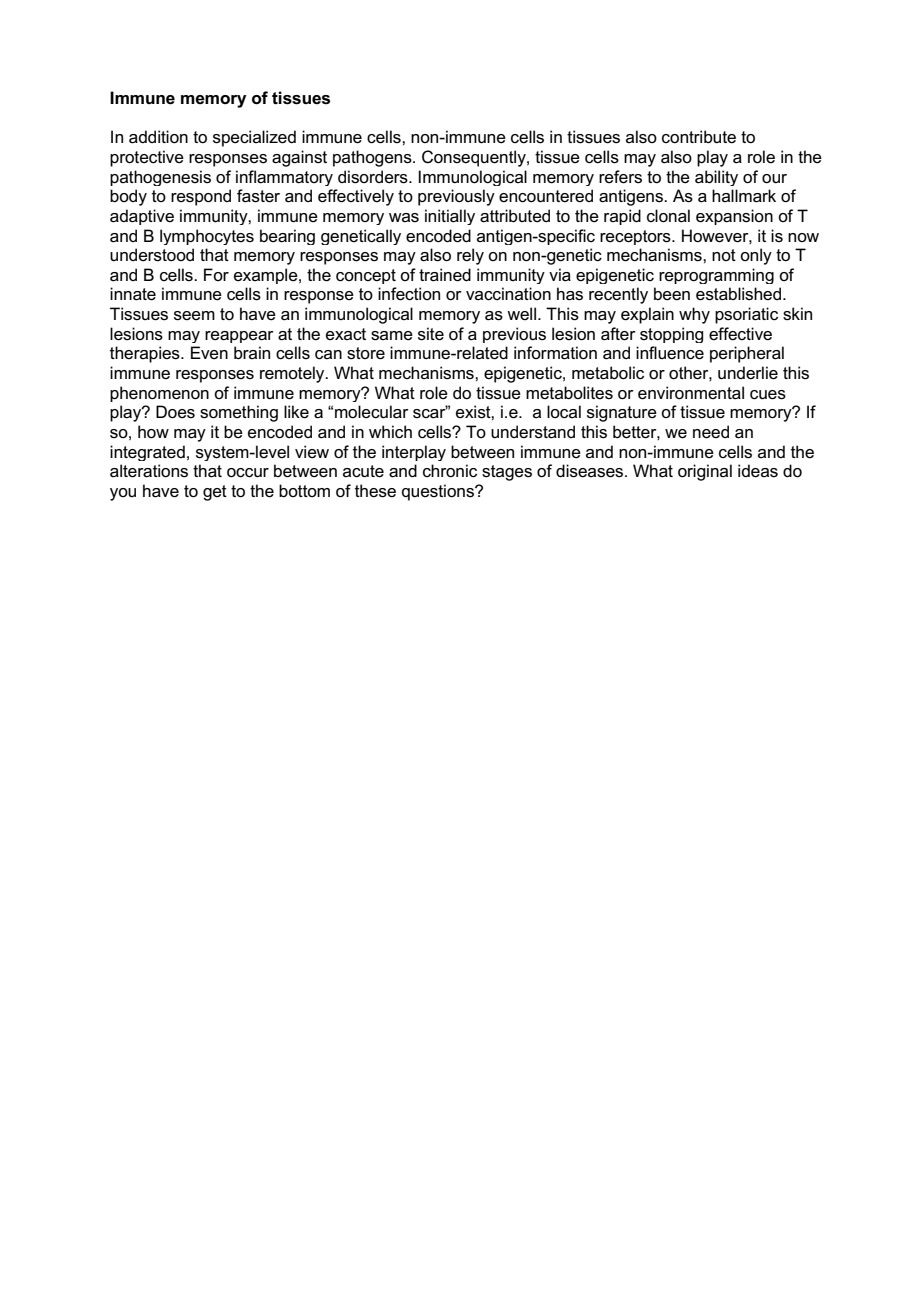 This screenshot has width=924, height=1308. I want to click on original, so click(705, 472).
